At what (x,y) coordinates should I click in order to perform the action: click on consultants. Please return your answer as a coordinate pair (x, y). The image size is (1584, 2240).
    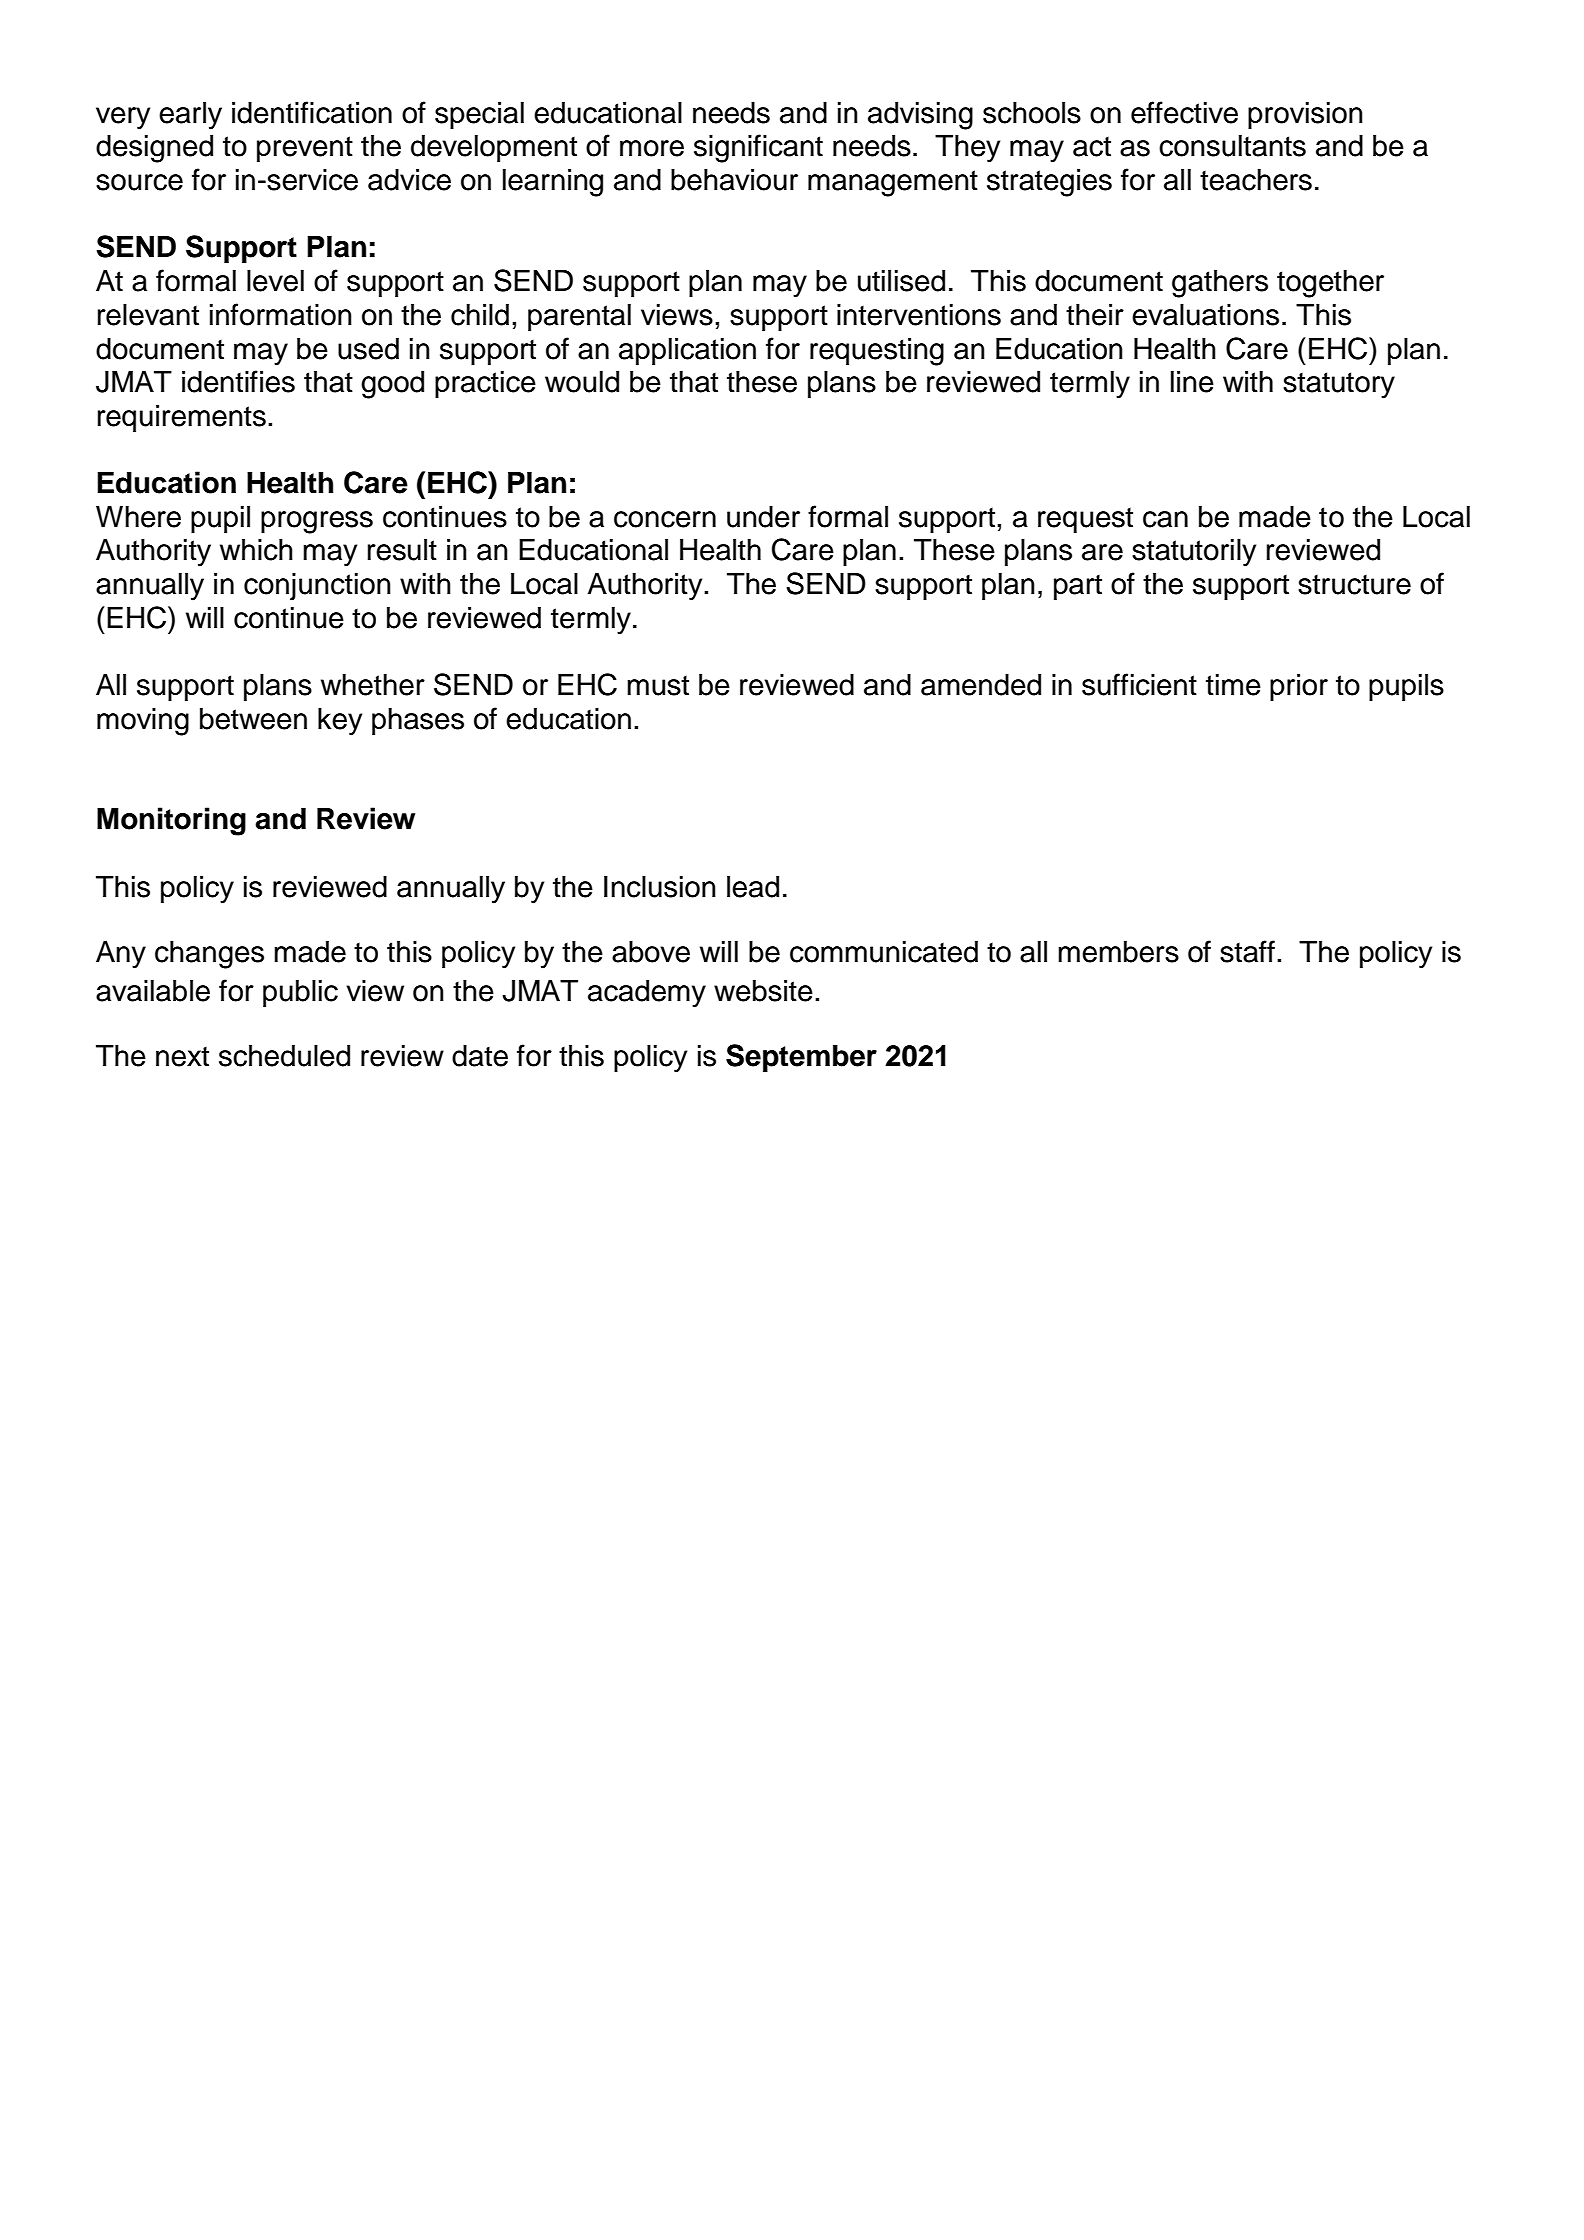
    Looking at the image, I should click on (1232, 146).
